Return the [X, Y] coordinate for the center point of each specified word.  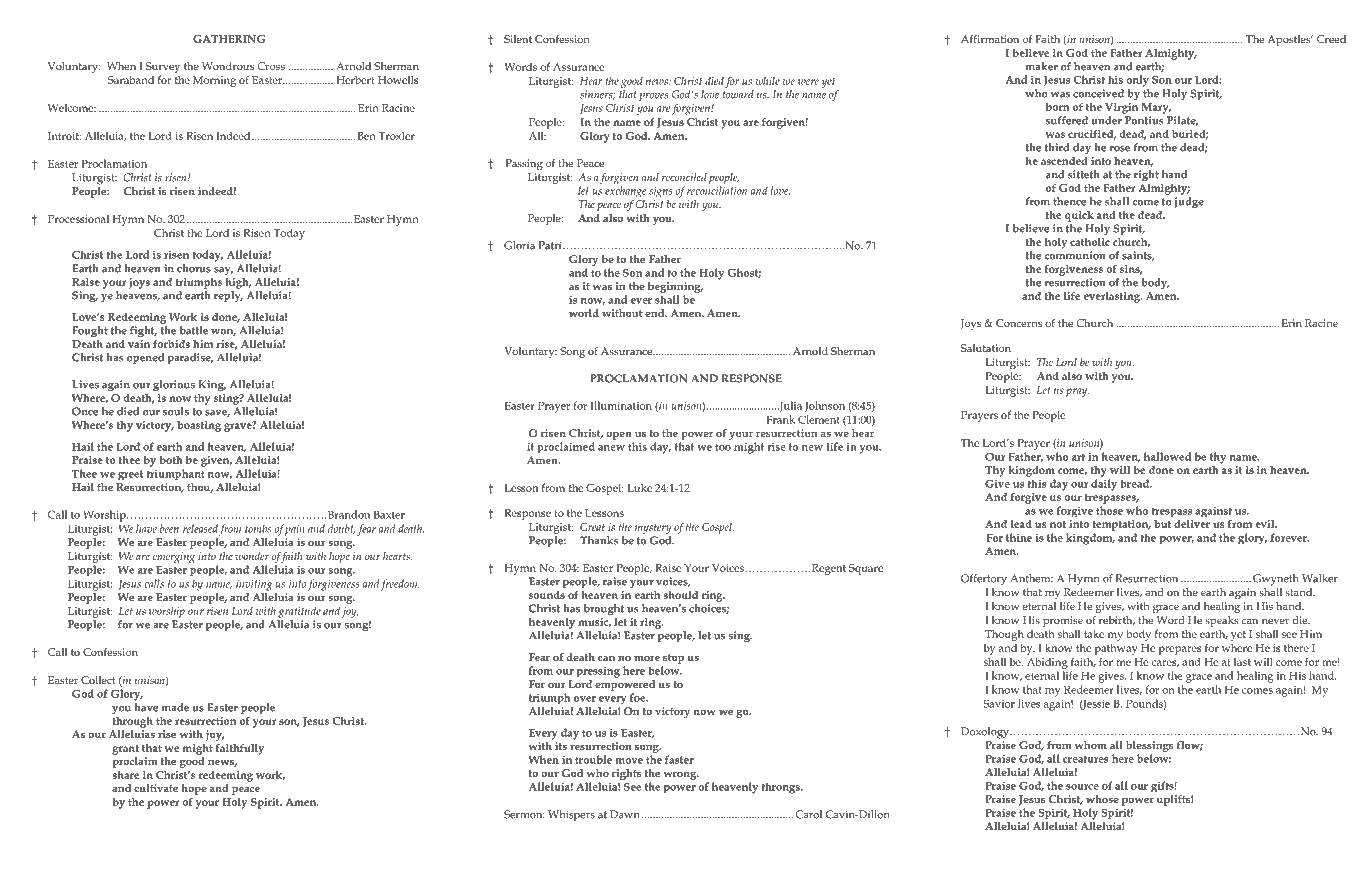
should [680, 595]
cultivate [156, 788]
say [223, 271]
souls [176, 411]
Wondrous [228, 66]
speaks [1222, 621]
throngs [781, 788]
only [1137, 81]
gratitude [299, 612]
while [767, 80]
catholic [1090, 241]
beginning [675, 287]
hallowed [1167, 456]
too [723, 447]
